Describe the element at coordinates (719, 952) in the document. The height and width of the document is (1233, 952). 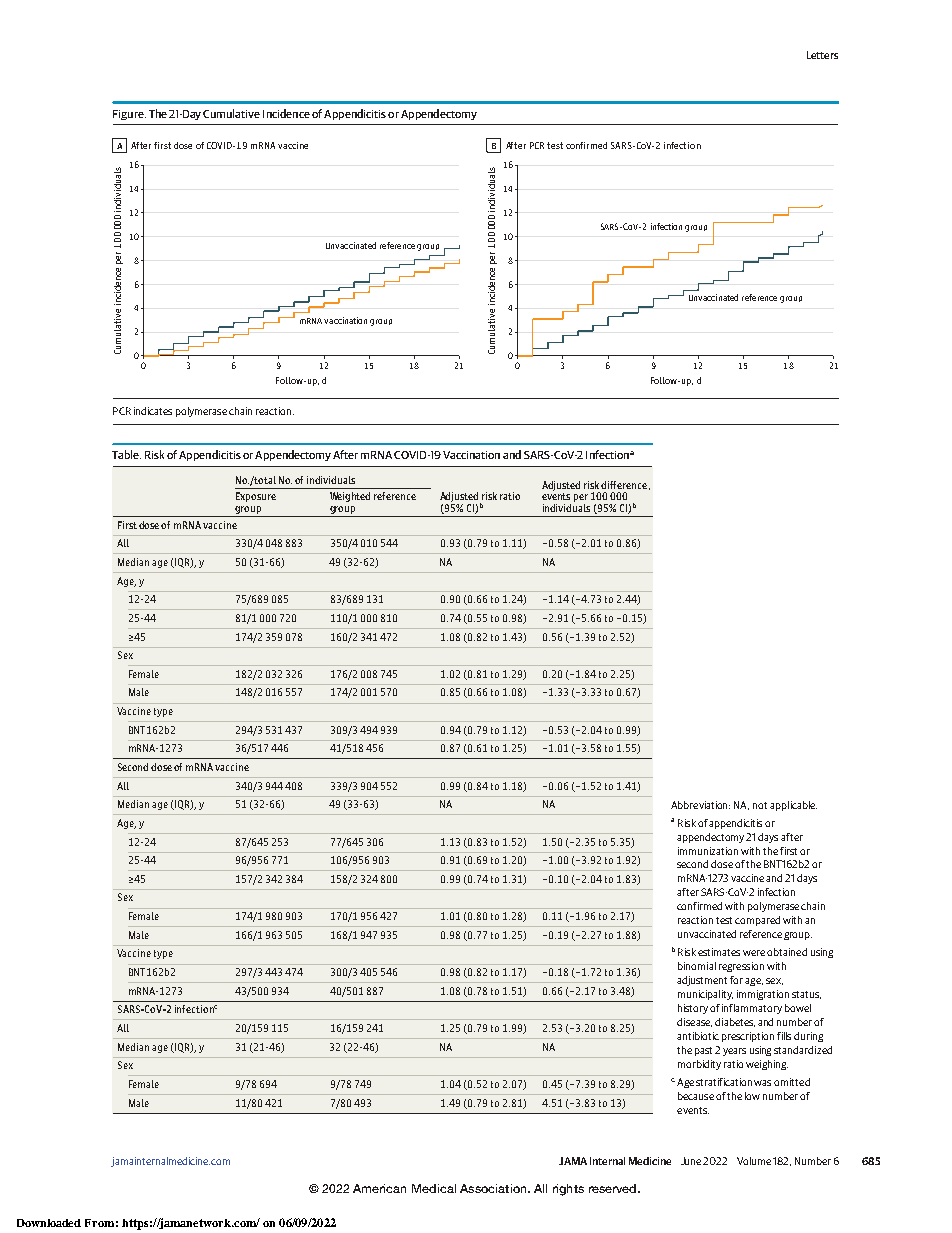
I see `estimates` at that location.
